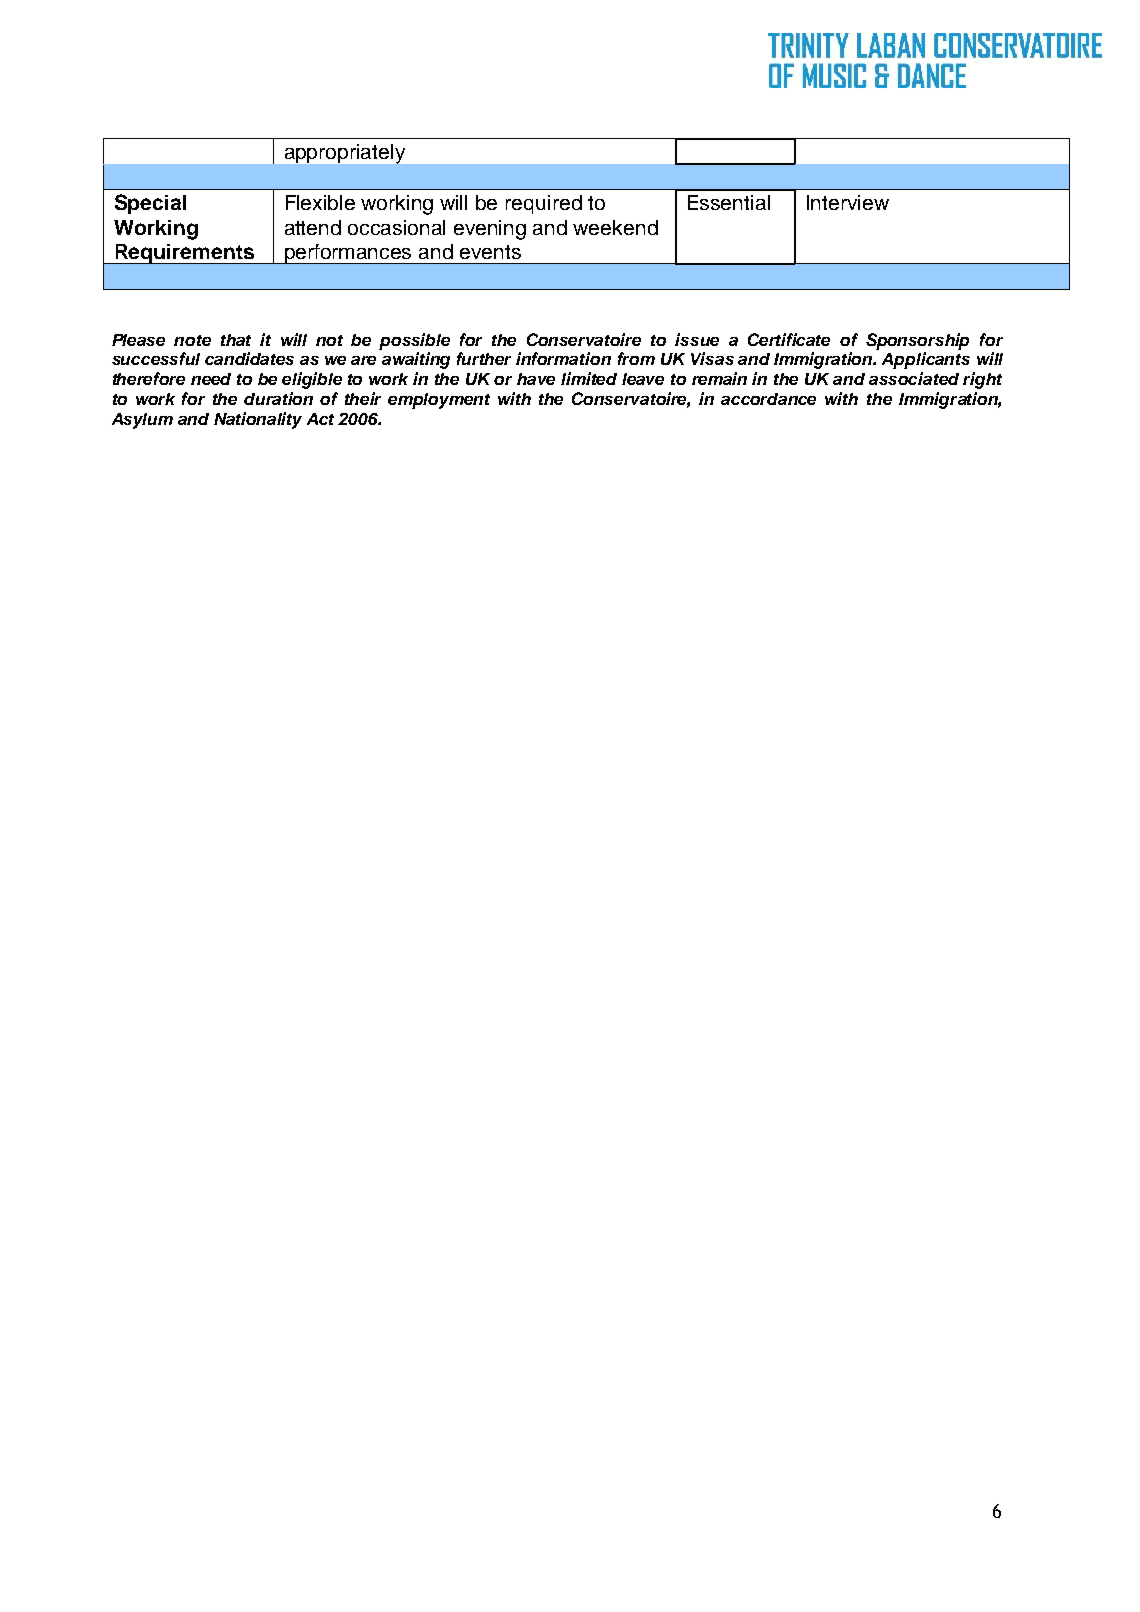 This screenshot has height=1612, width=1140. Describe the element at coordinates (729, 202) in the screenshot. I see `Essential` at that location.
